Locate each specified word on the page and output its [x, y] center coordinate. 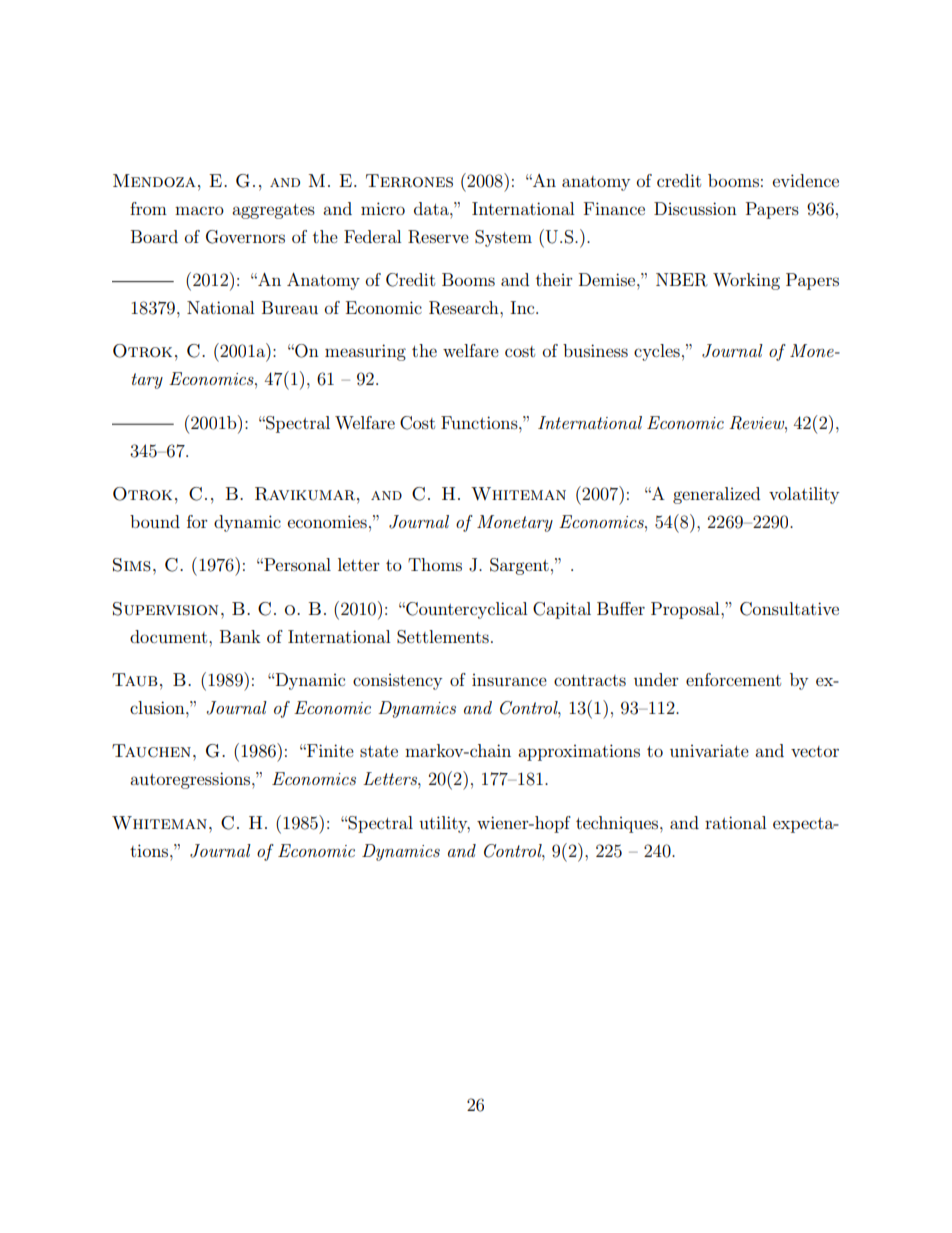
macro [199, 210]
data [432, 208]
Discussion [695, 208]
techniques [618, 824]
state [379, 751]
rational [735, 822]
